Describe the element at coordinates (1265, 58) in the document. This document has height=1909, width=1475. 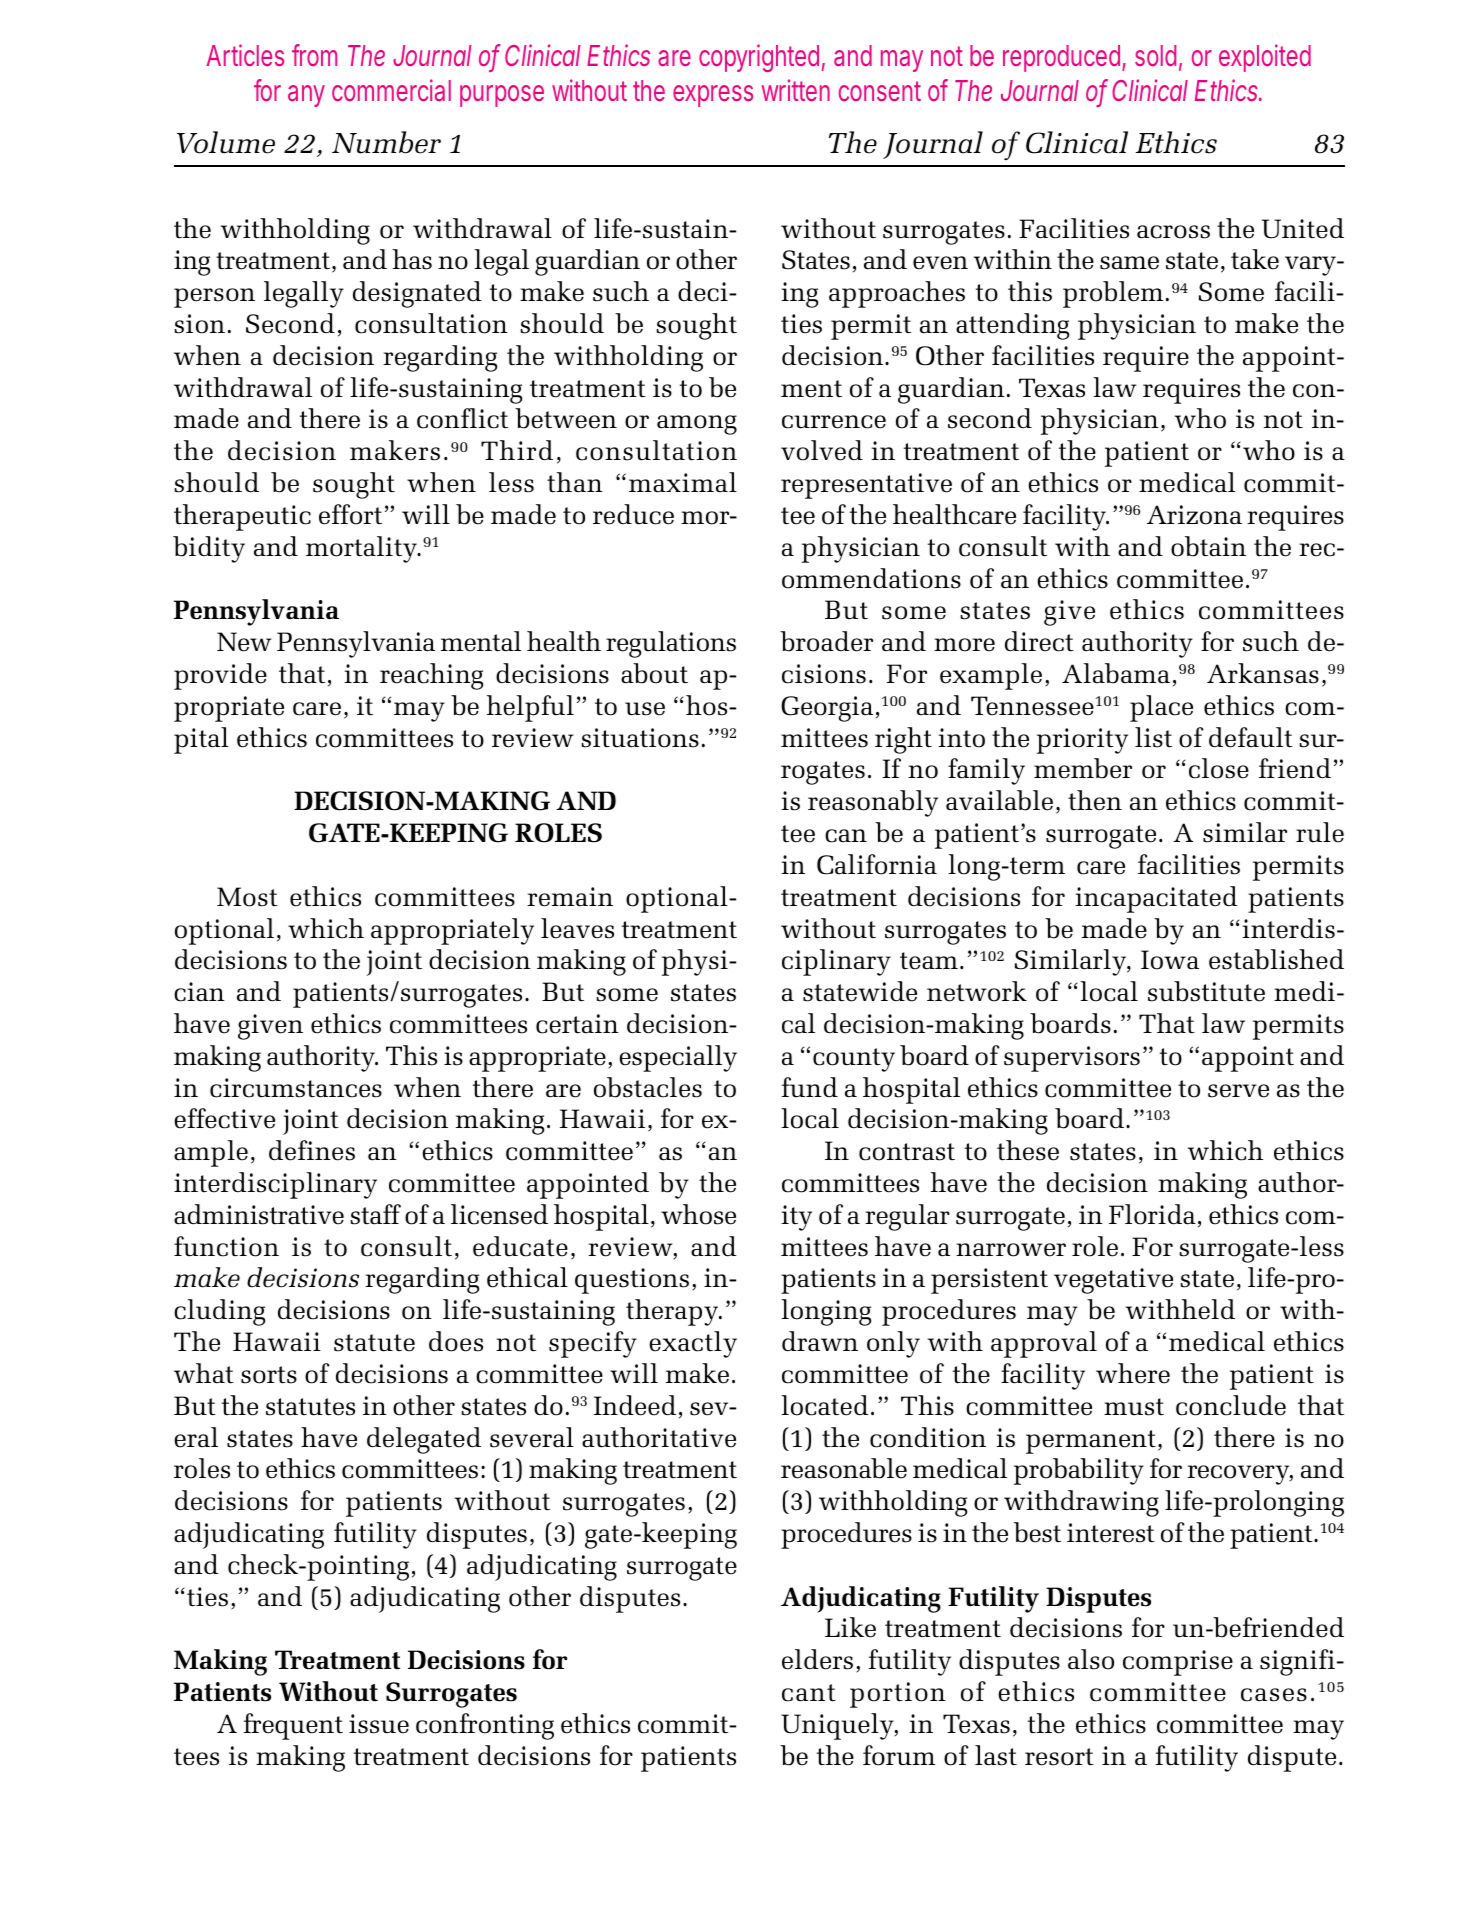
I see `exploited` at that location.
